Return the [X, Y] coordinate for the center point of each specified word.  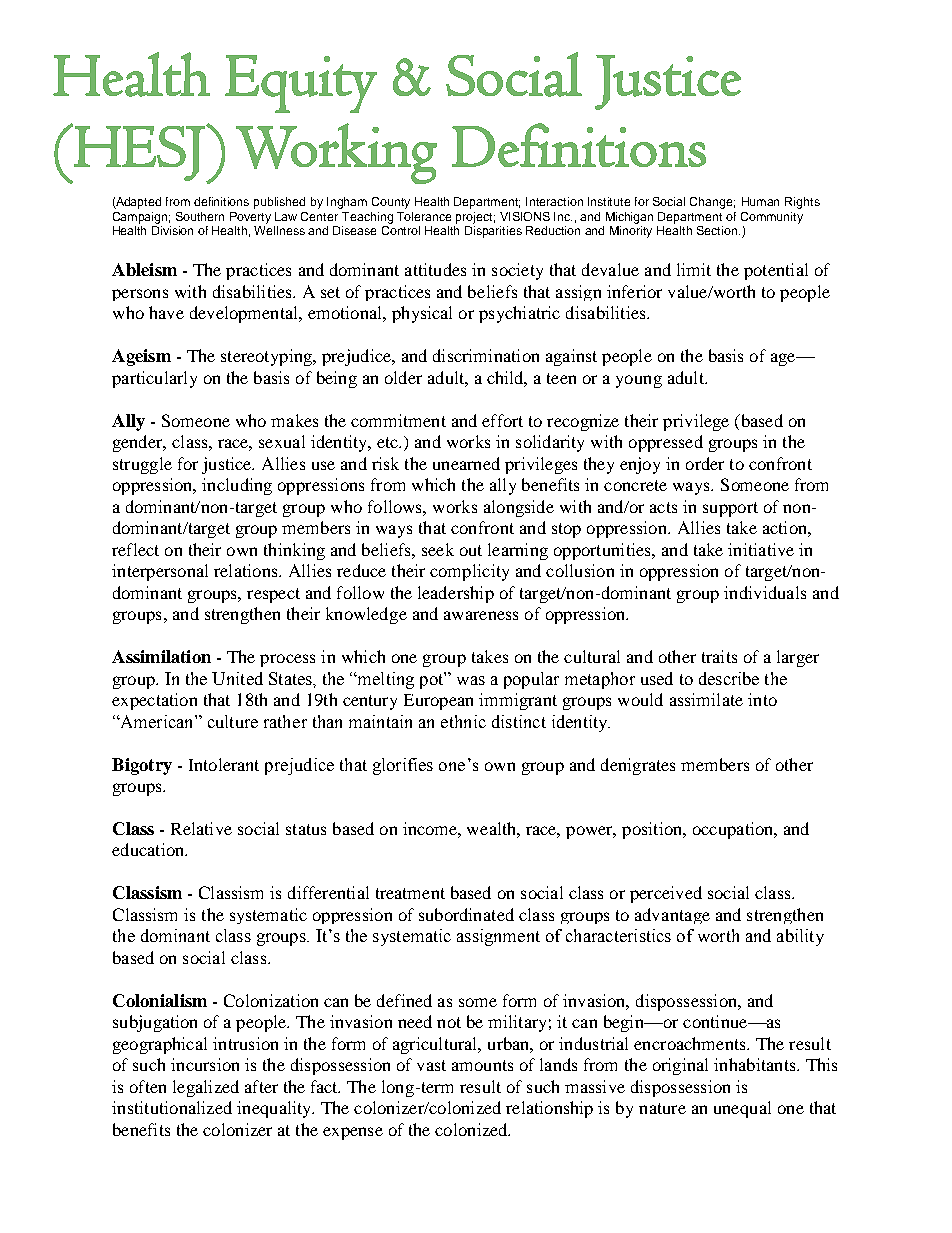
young [639, 381]
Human [760, 201]
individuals [765, 592]
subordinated [466, 914]
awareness [481, 615]
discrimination [486, 355]
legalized [206, 1088]
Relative [201, 828]
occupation [734, 830]
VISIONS [525, 216]
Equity [301, 84]
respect [273, 595]
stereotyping [268, 357]
